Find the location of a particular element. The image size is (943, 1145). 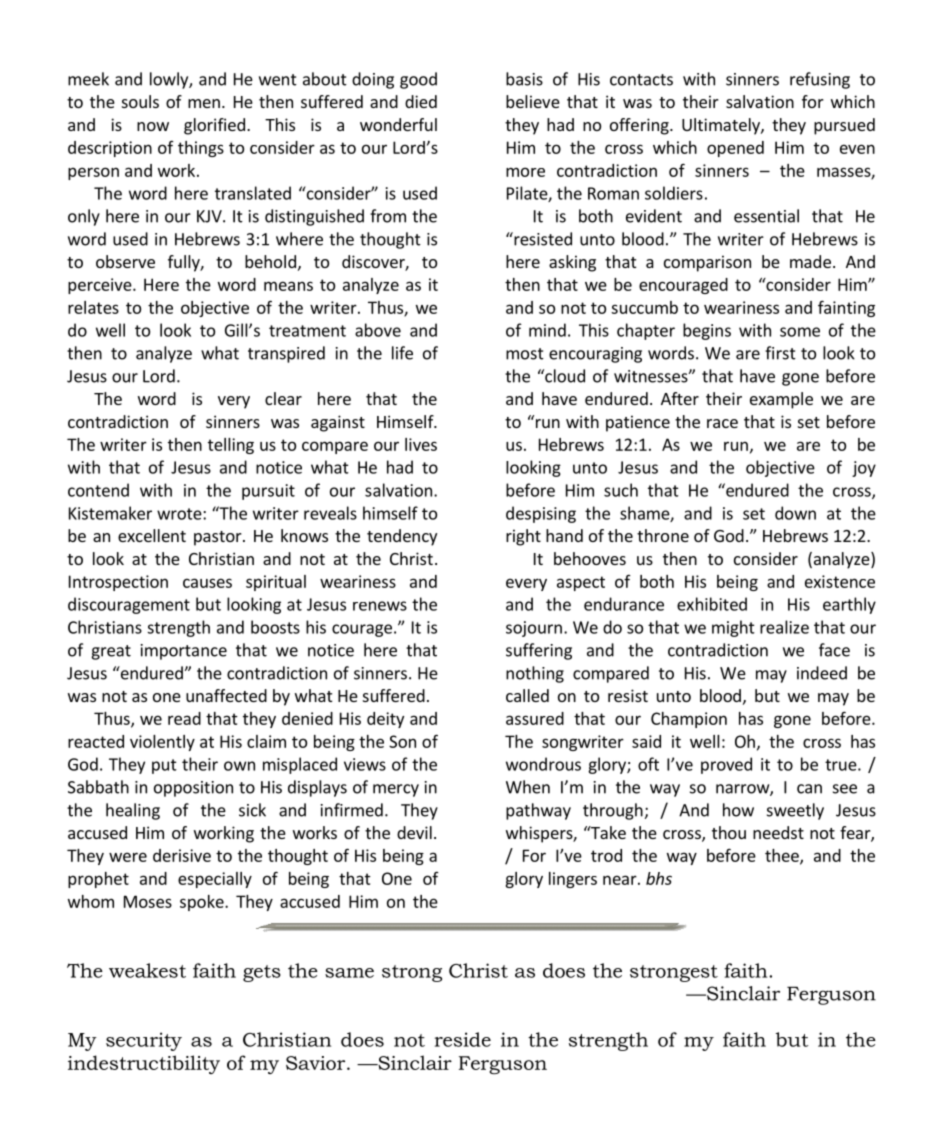

example is located at coordinates (781, 400).
